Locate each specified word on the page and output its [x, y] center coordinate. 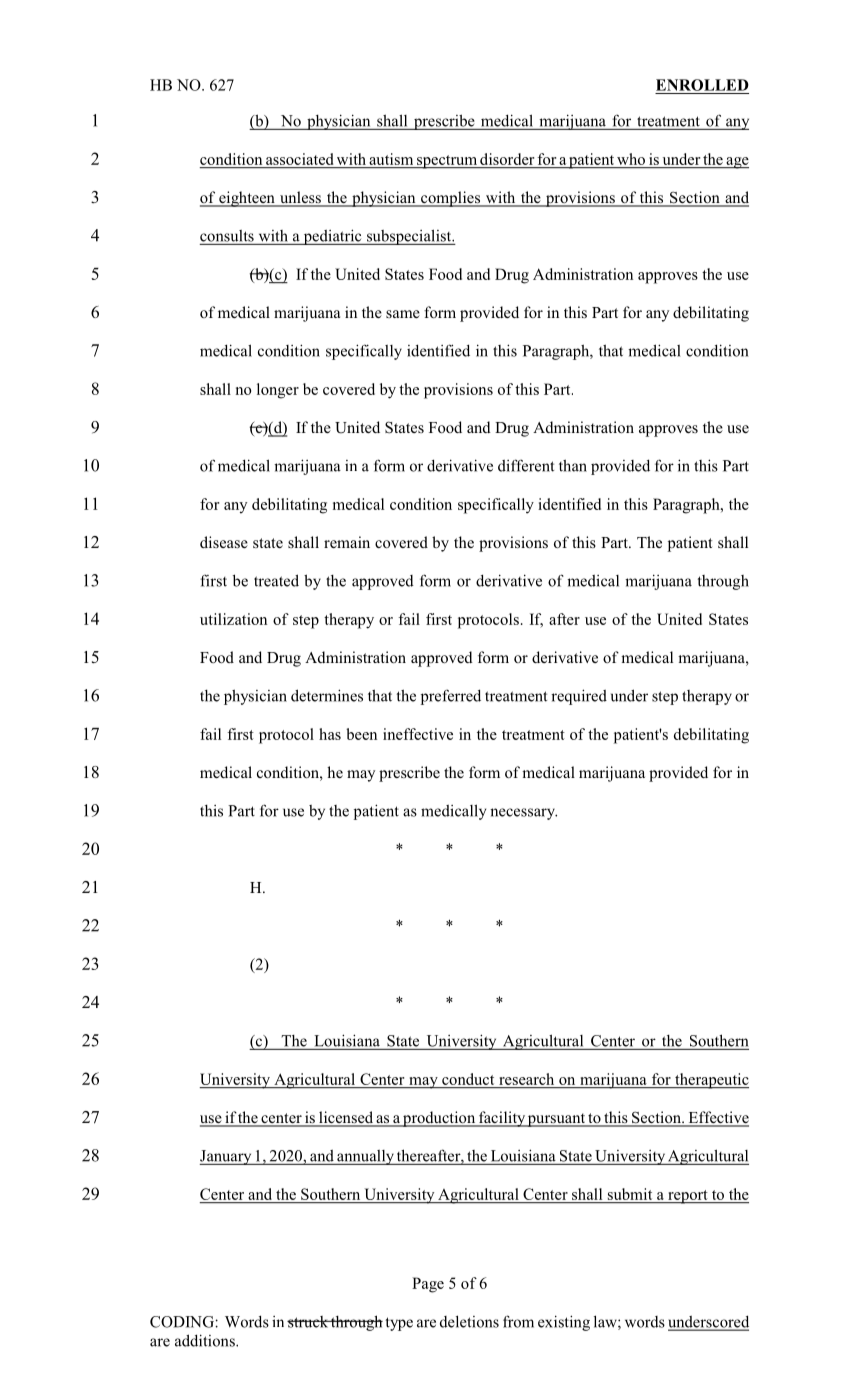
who [631, 159]
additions [206, 1340]
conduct [468, 1079]
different [526, 465]
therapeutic [711, 1081]
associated [299, 159]
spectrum [447, 162]
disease [224, 542]
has [330, 734]
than [573, 465]
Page [428, 1285]
